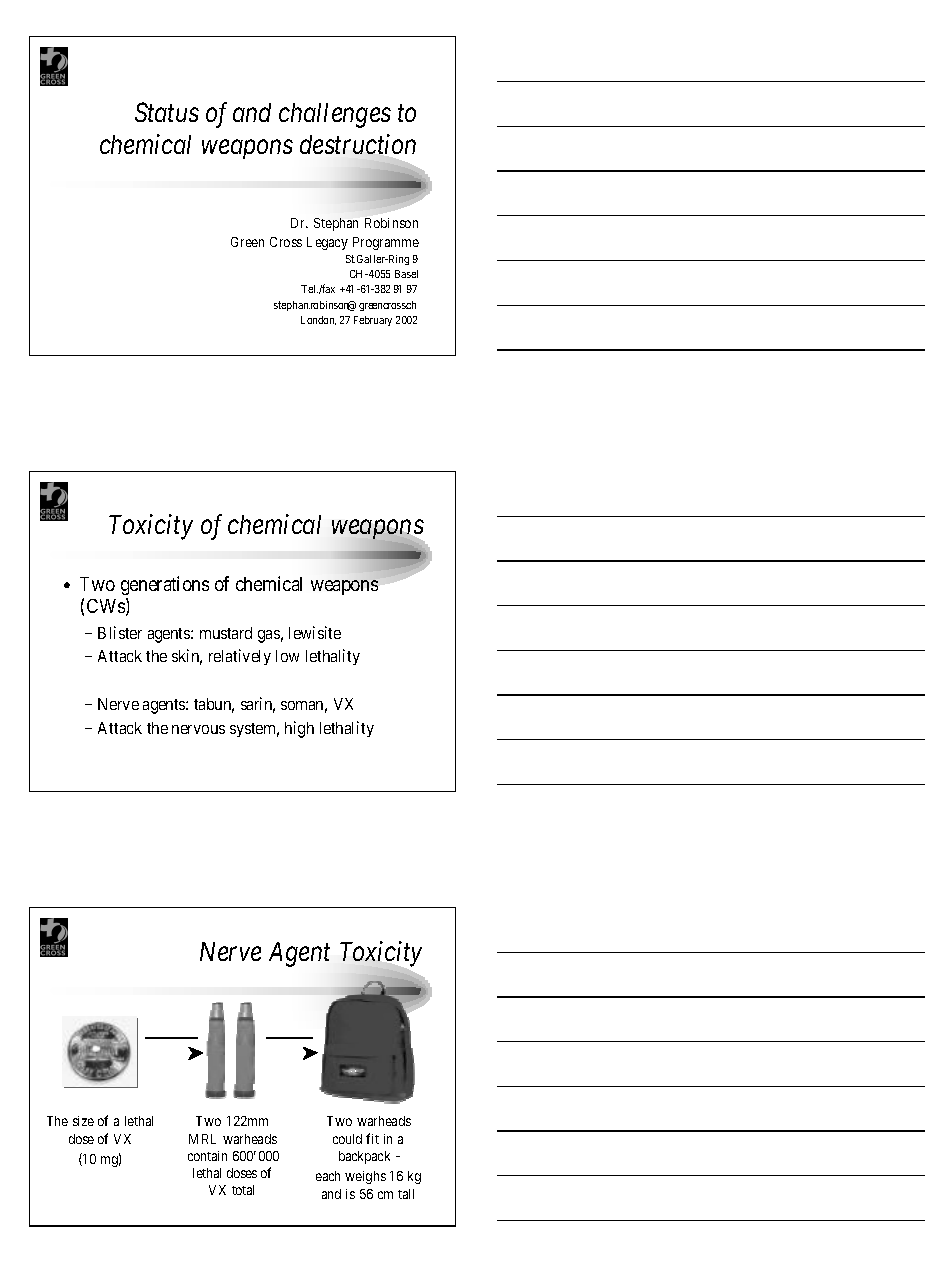 The width and height of the screenshot is (952, 1267). Describe the element at coordinates (198, 729) in the screenshot. I see `nervous` at that location.
